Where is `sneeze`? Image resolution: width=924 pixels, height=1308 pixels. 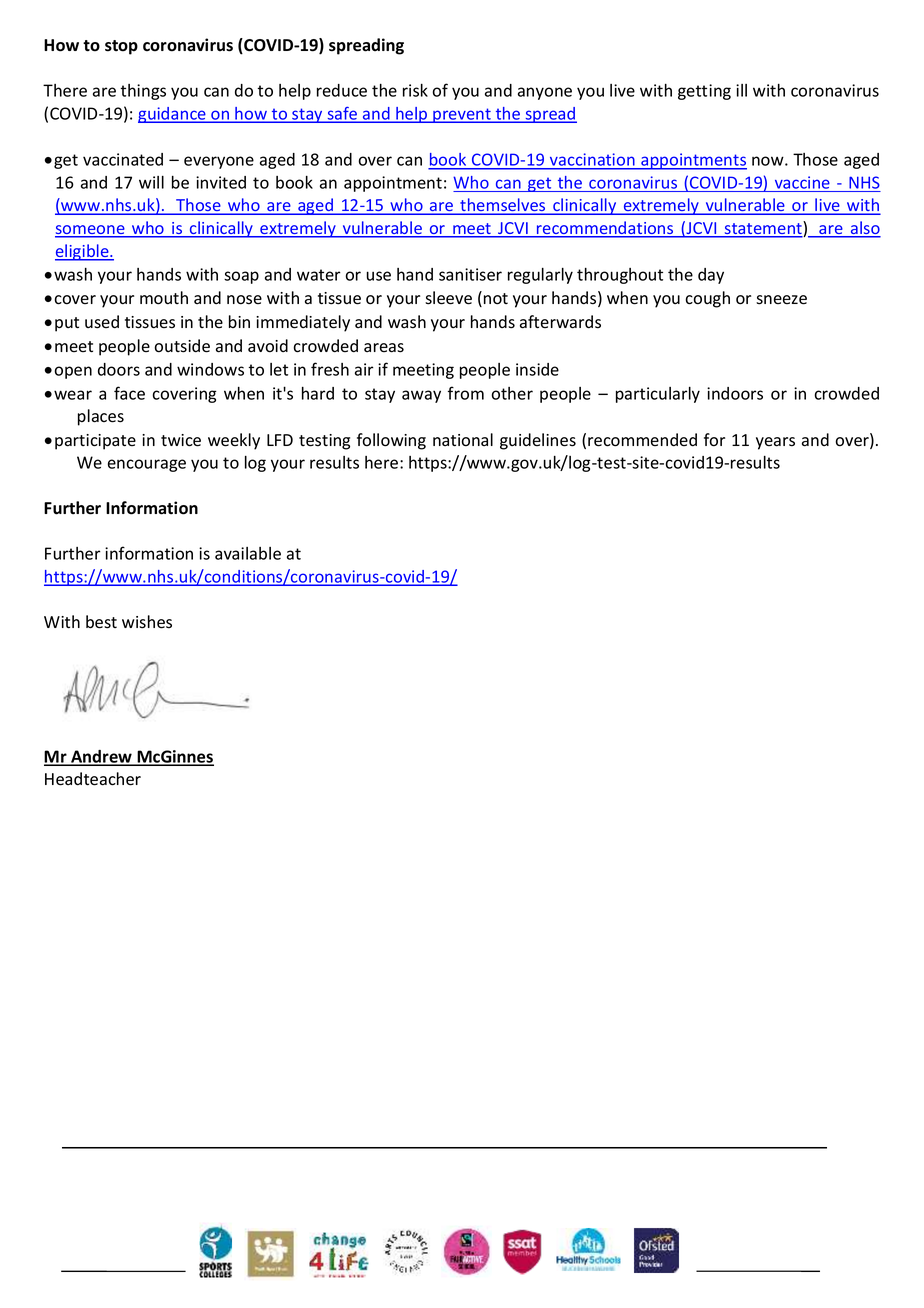 sneeze is located at coordinates (781, 300).
